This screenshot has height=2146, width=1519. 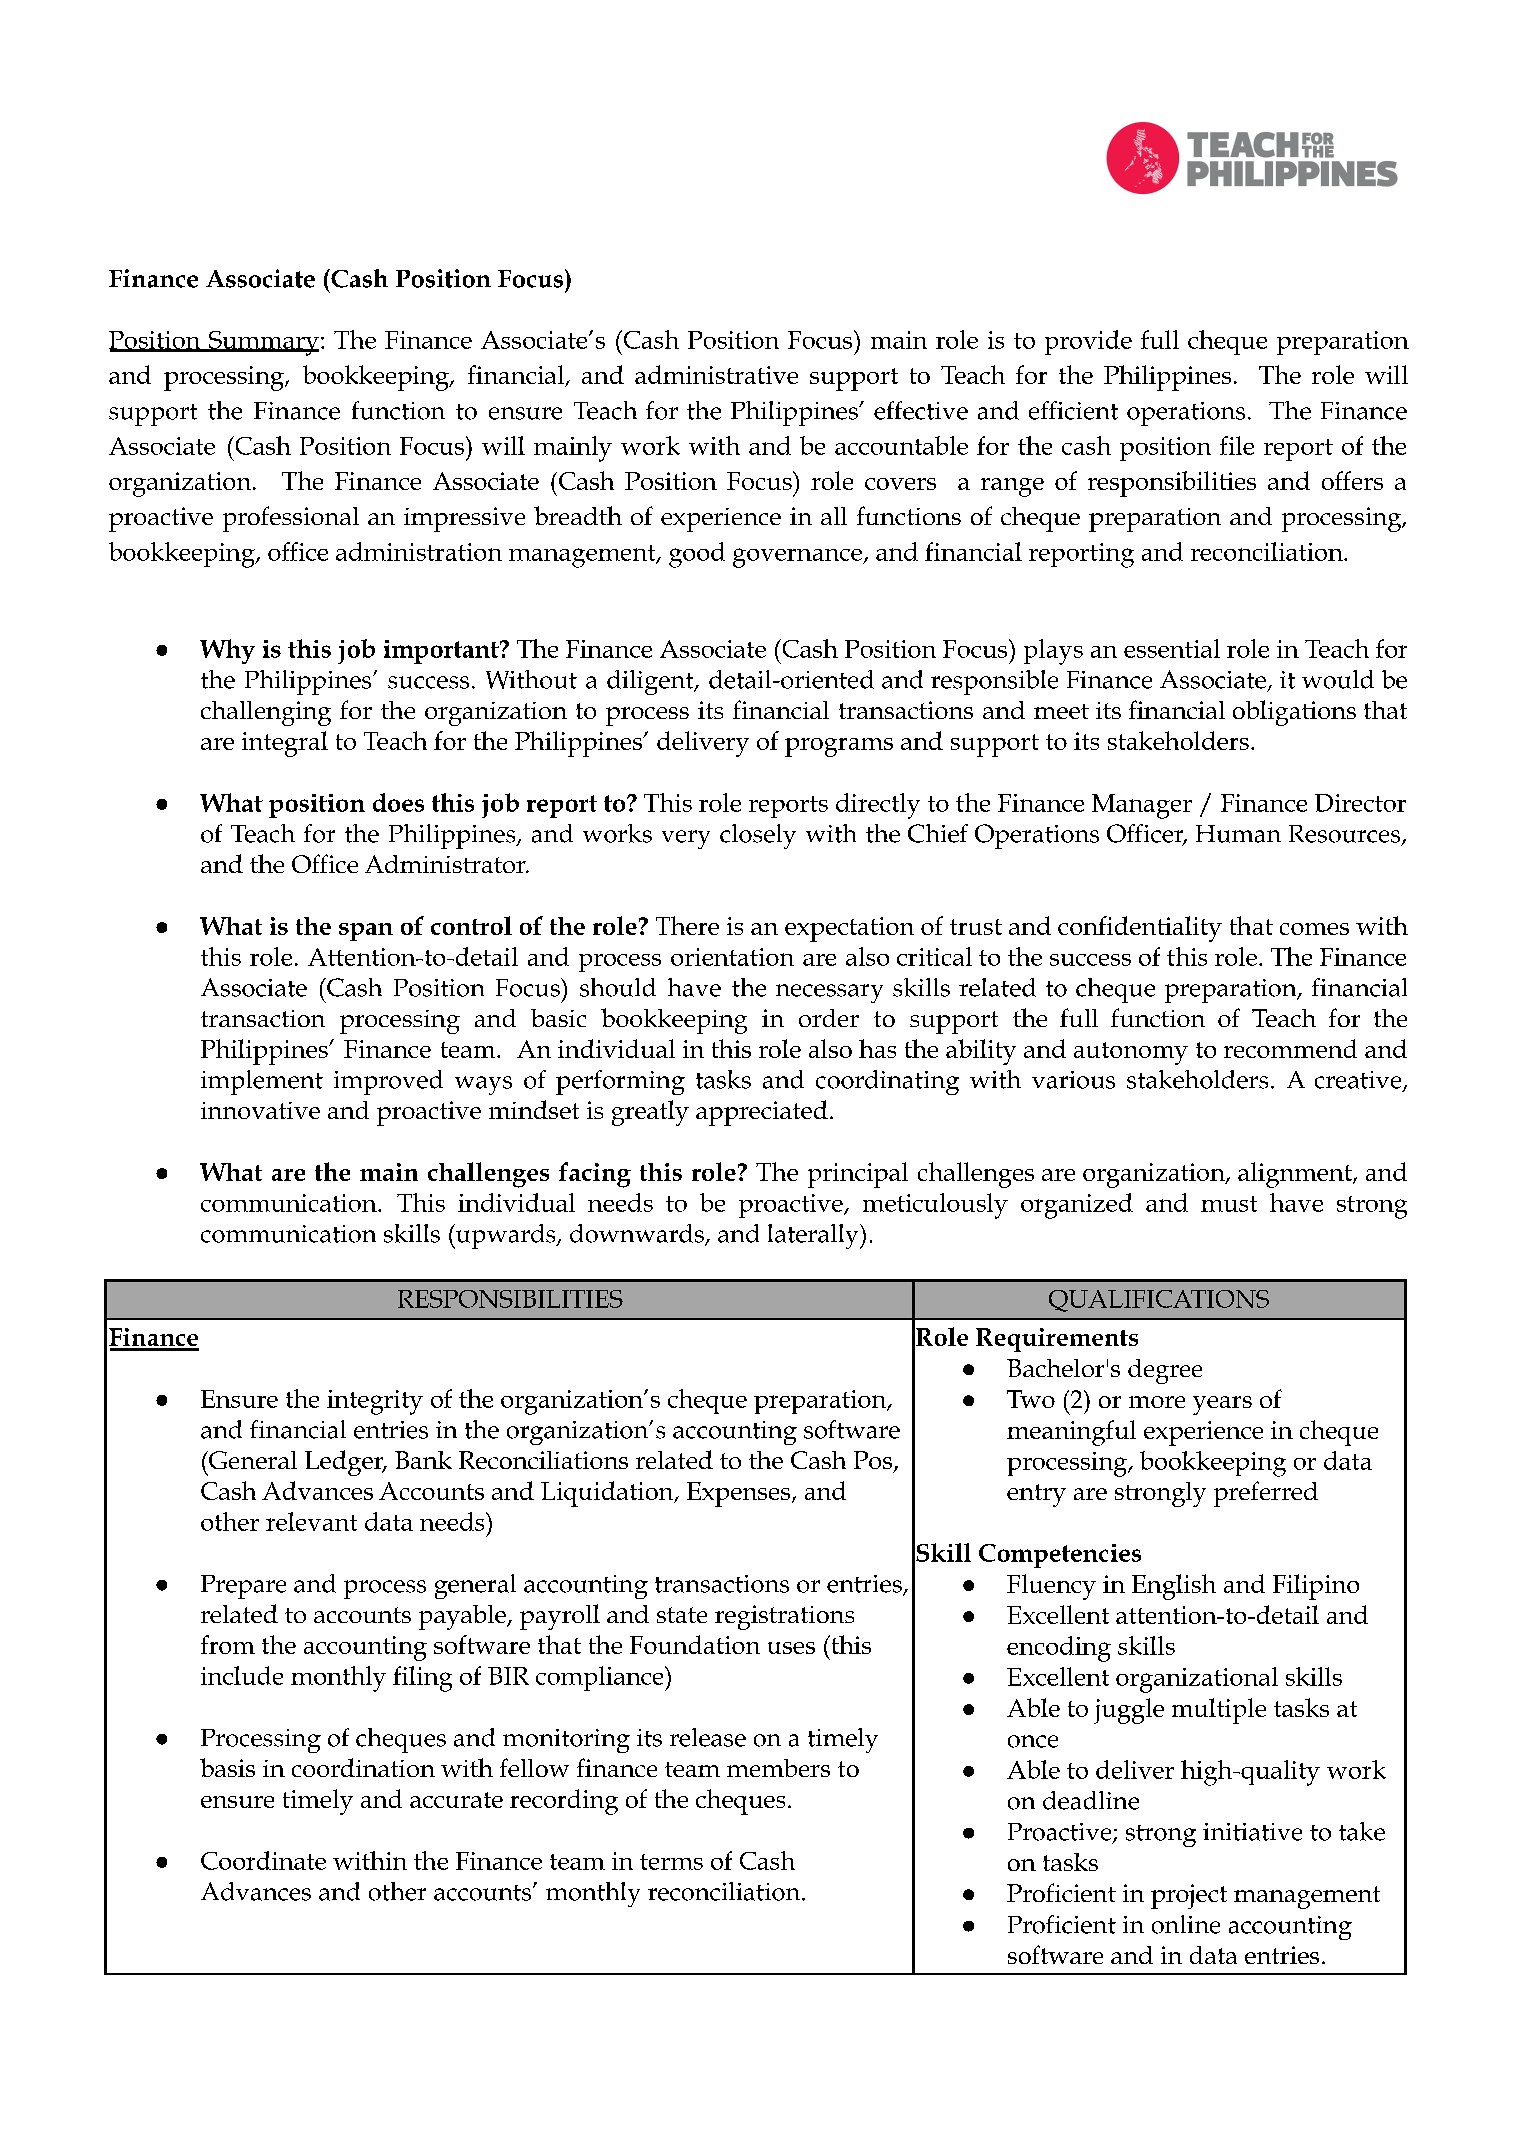 What do you see at coordinates (388, 1082) in the screenshot?
I see `improved` at bounding box center [388, 1082].
